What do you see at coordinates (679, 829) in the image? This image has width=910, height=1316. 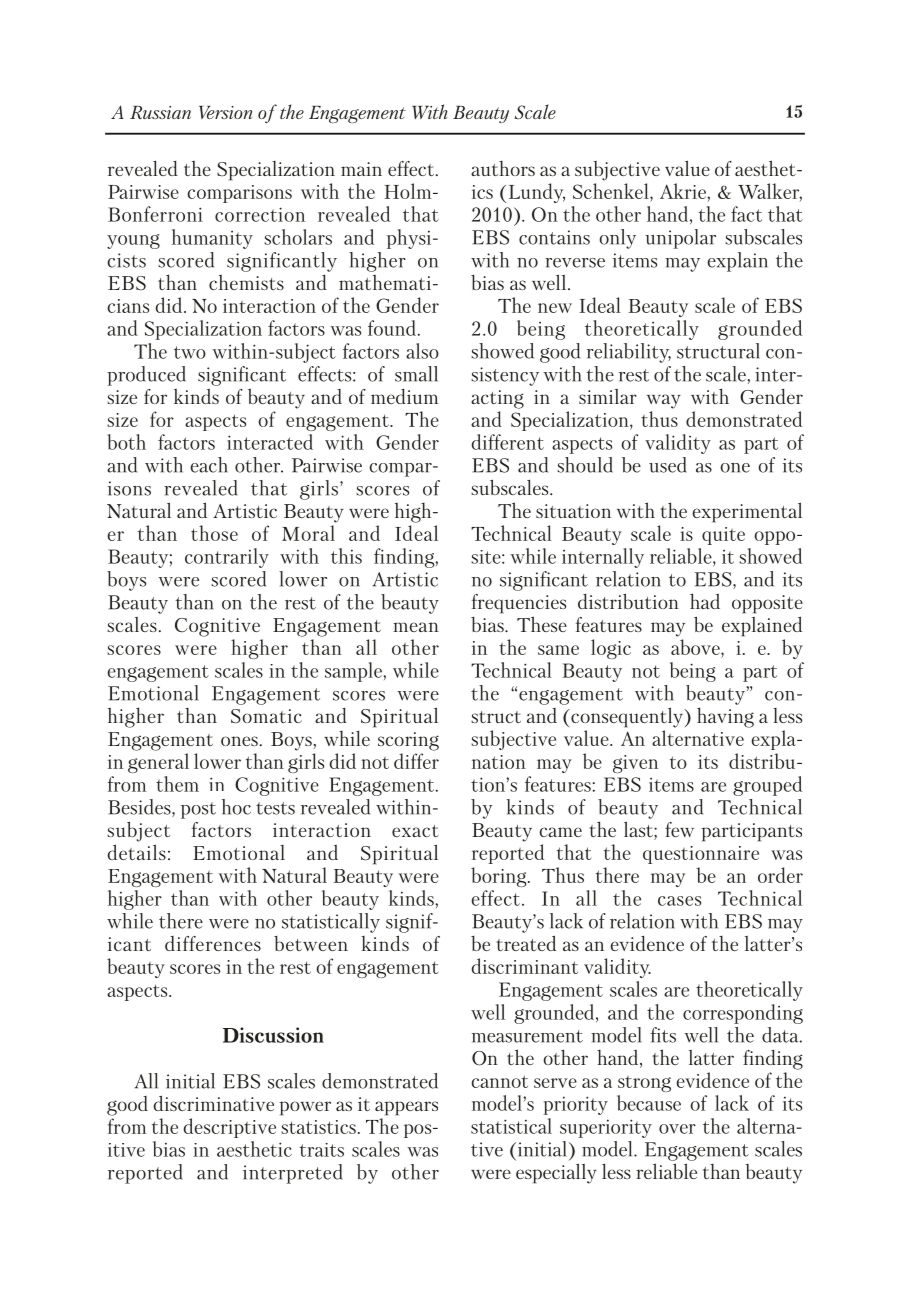 I see `few` at bounding box center [679, 829].
